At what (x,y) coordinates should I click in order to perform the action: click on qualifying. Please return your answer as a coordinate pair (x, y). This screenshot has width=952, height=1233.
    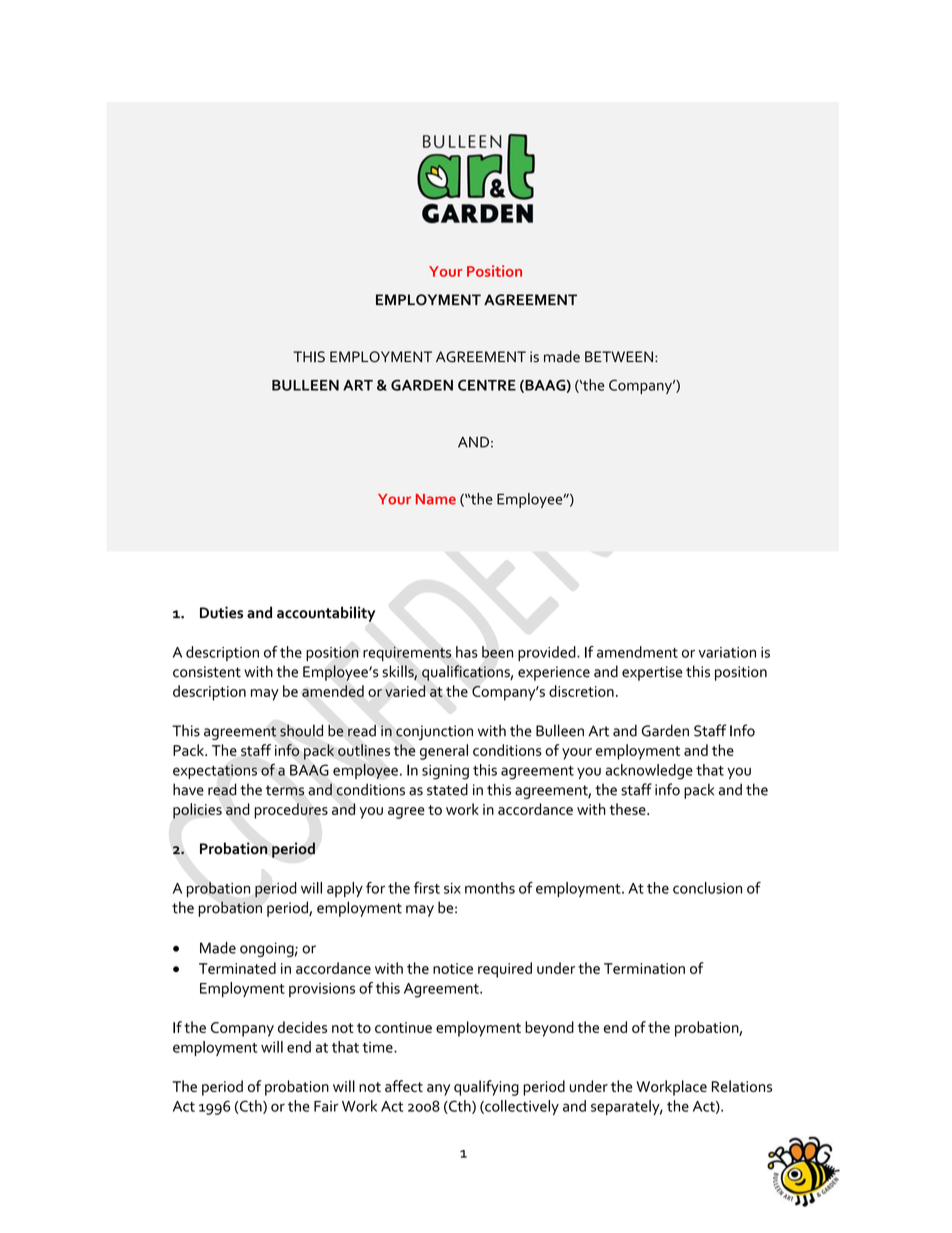
    Looking at the image, I should click on (486, 1088).
